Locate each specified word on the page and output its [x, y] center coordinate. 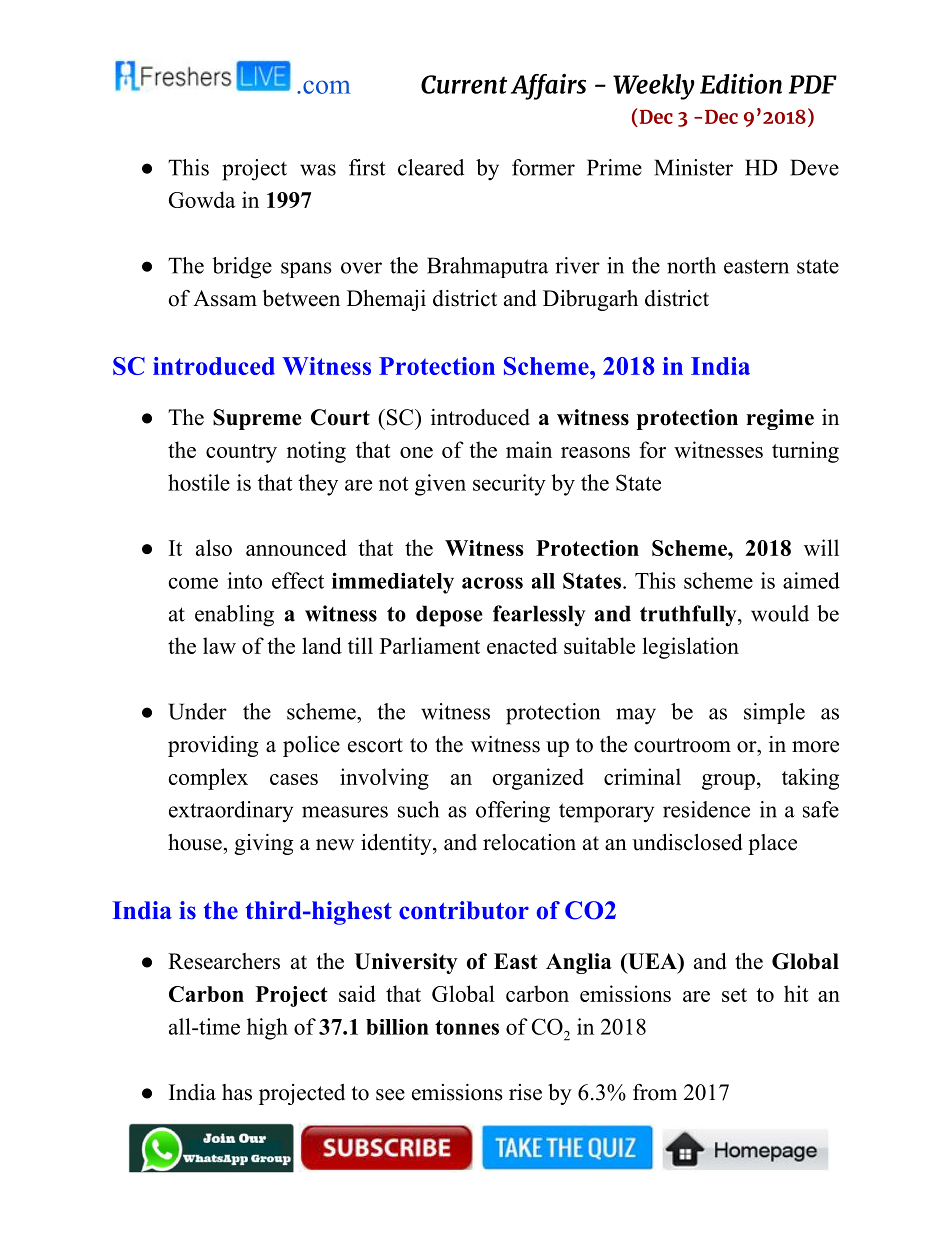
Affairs [548, 87]
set [734, 995]
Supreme [257, 419]
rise [525, 1092]
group [728, 782]
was [318, 170]
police [311, 746]
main [529, 449]
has [237, 1092]
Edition [741, 84]
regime [780, 419]
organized [538, 779]
